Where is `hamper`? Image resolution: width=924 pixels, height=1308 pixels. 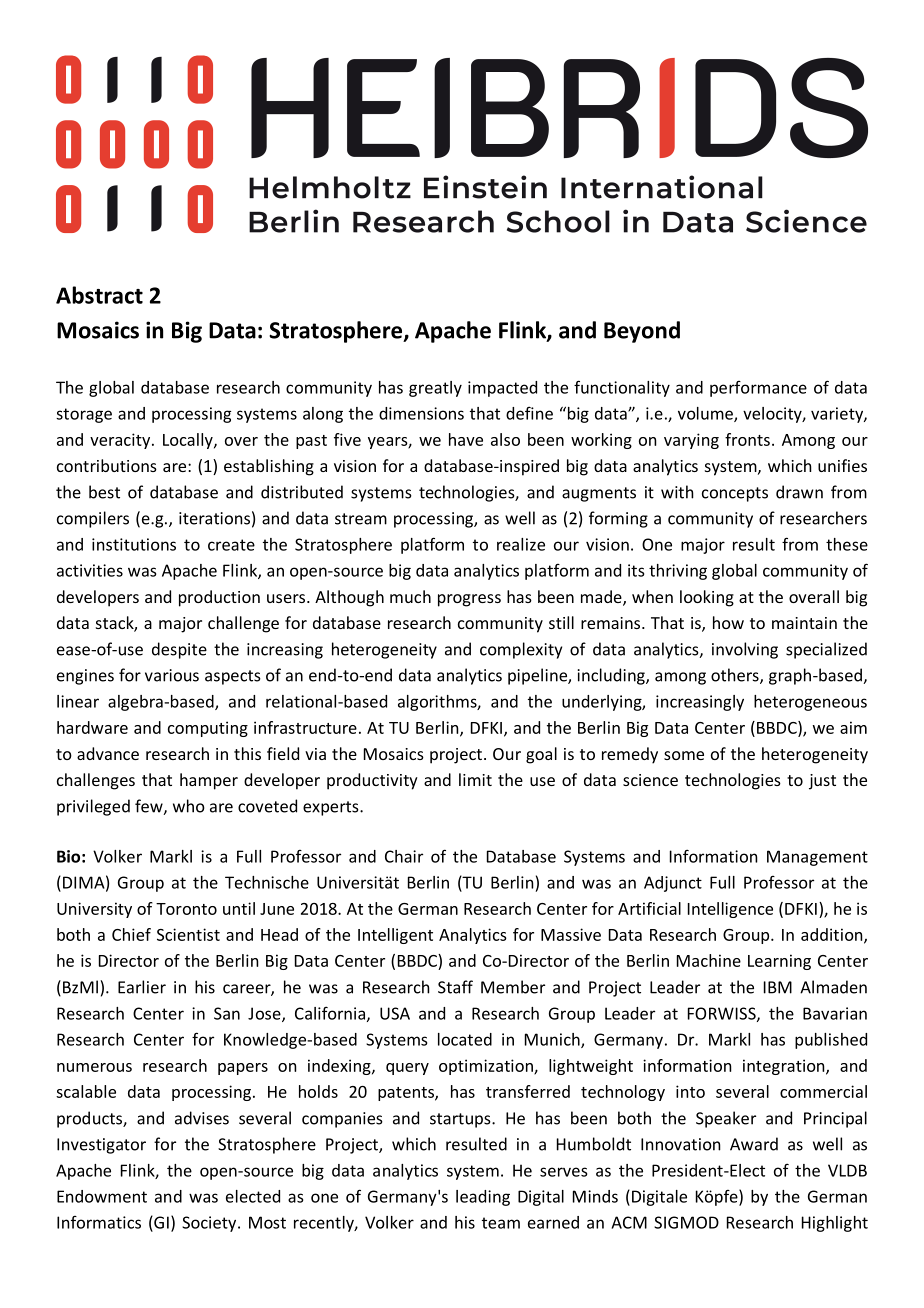
hamper is located at coordinates (209, 781).
